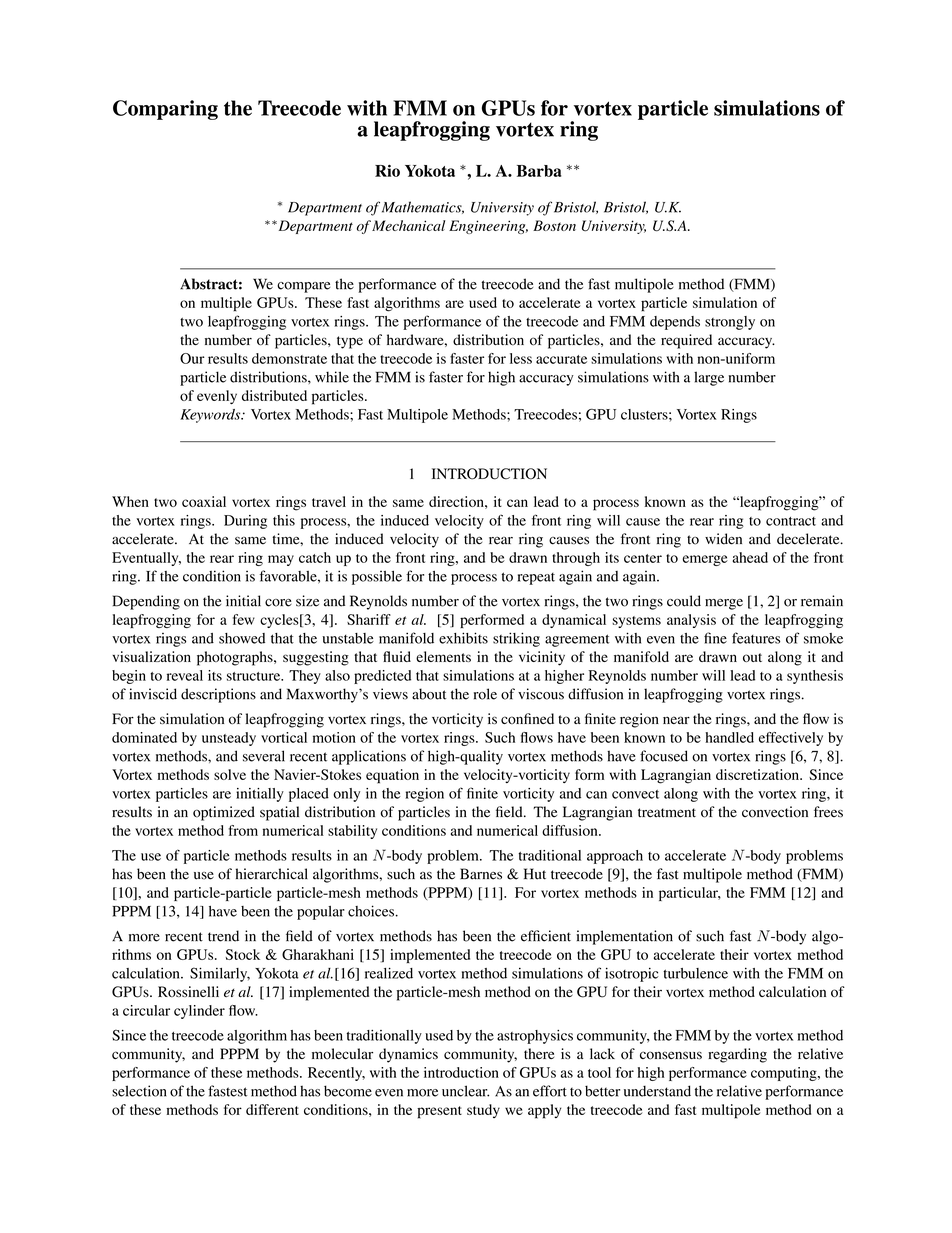 Image resolution: width=952 pixels, height=1233 pixels. What do you see at coordinates (226, 304) in the image?
I see `multiple` at bounding box center [226, 304].
